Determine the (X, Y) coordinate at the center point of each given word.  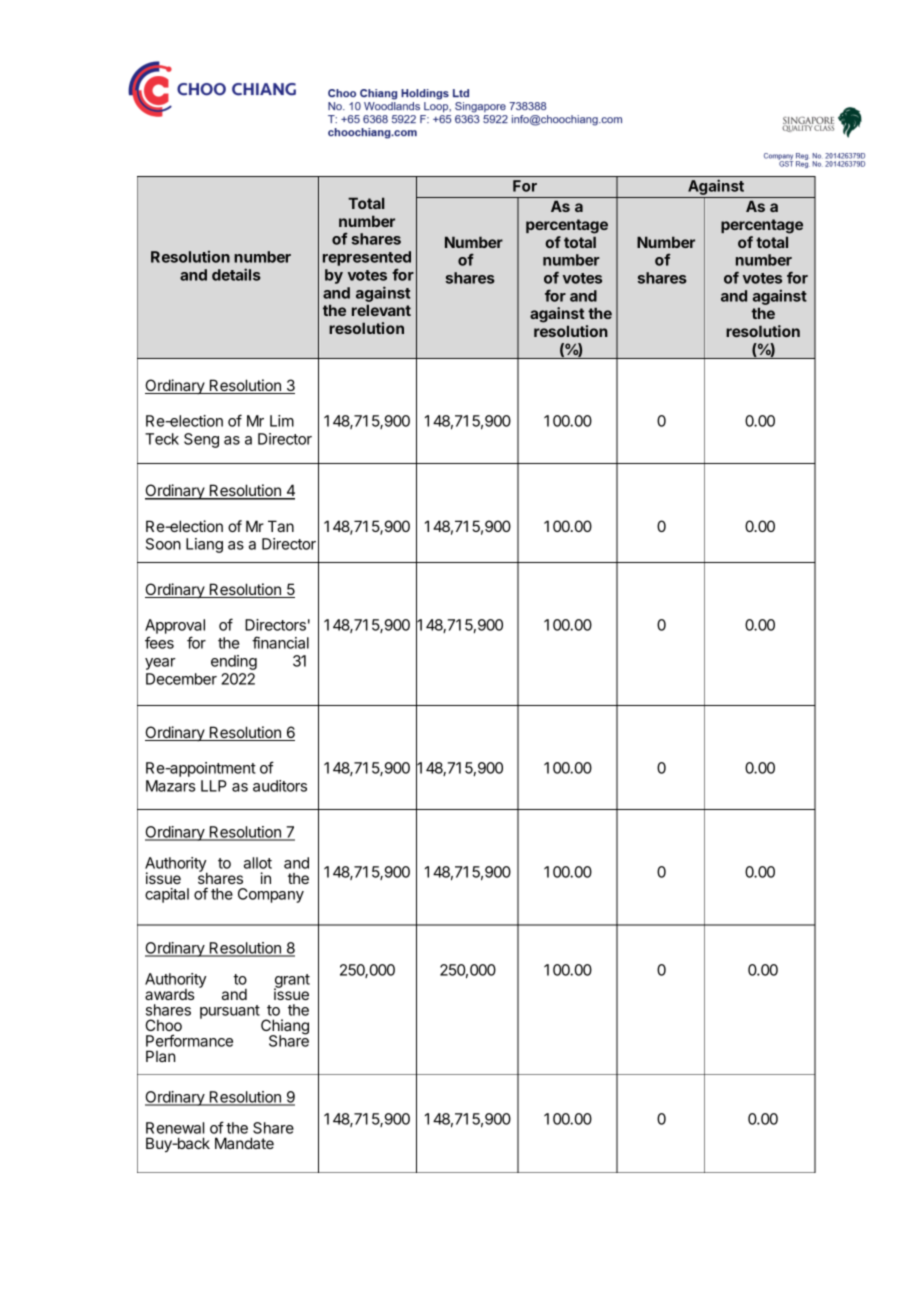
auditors (280, 786)
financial (280, 642)
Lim (282, 421)
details (236, 274)
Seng (201, 440)
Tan (281, 526)
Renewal (175, 1128)
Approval (175, 628)
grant (292, 982)
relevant (381, 310)
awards (170, 994)
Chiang (285, 1028)
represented (367, 258)
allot (258, 863)
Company (271, 895)
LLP (214, 786)
